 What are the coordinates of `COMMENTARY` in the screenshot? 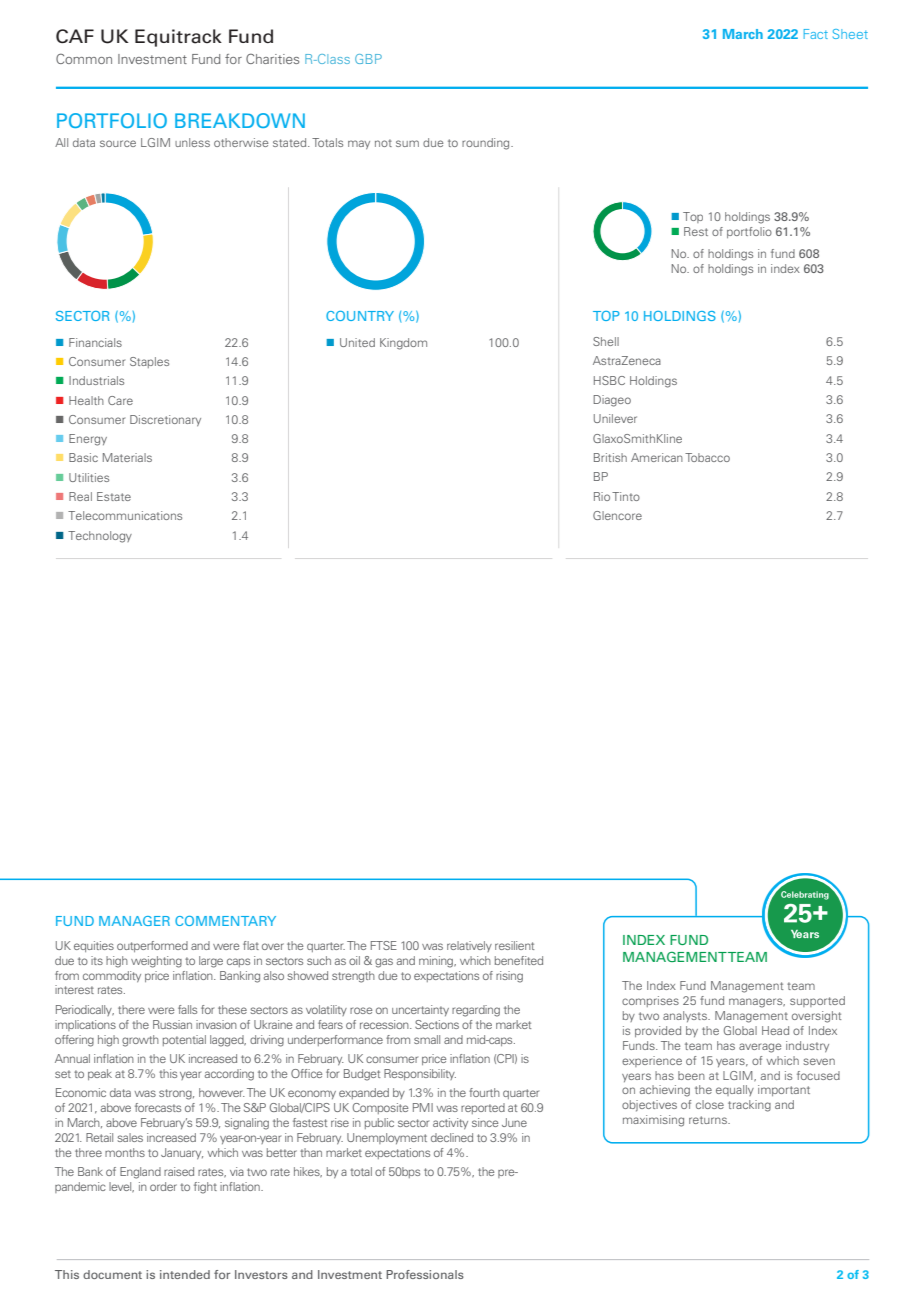 It's located at (225, 921).
